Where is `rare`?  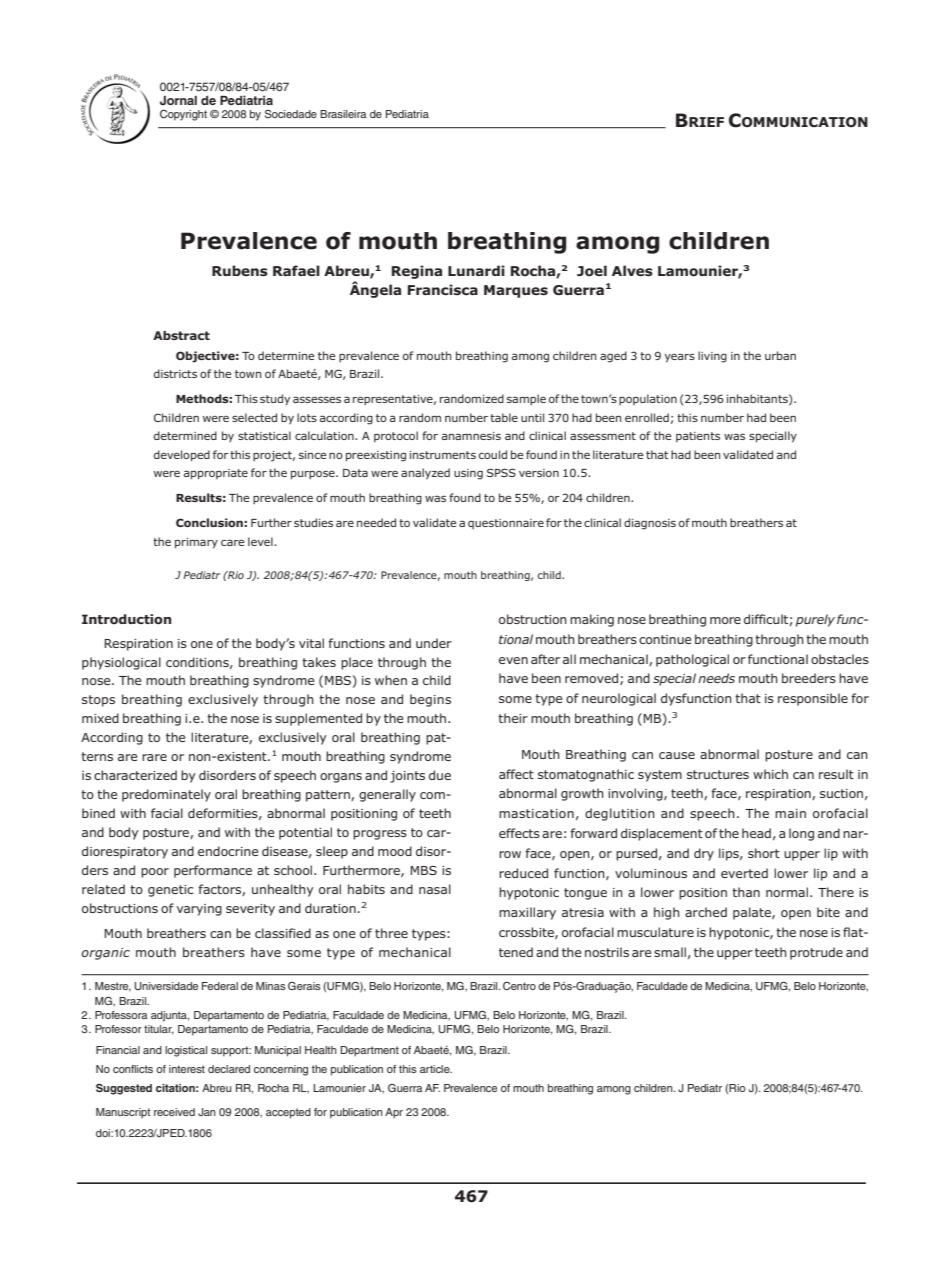 rare is located at coordinates (154, 757).
